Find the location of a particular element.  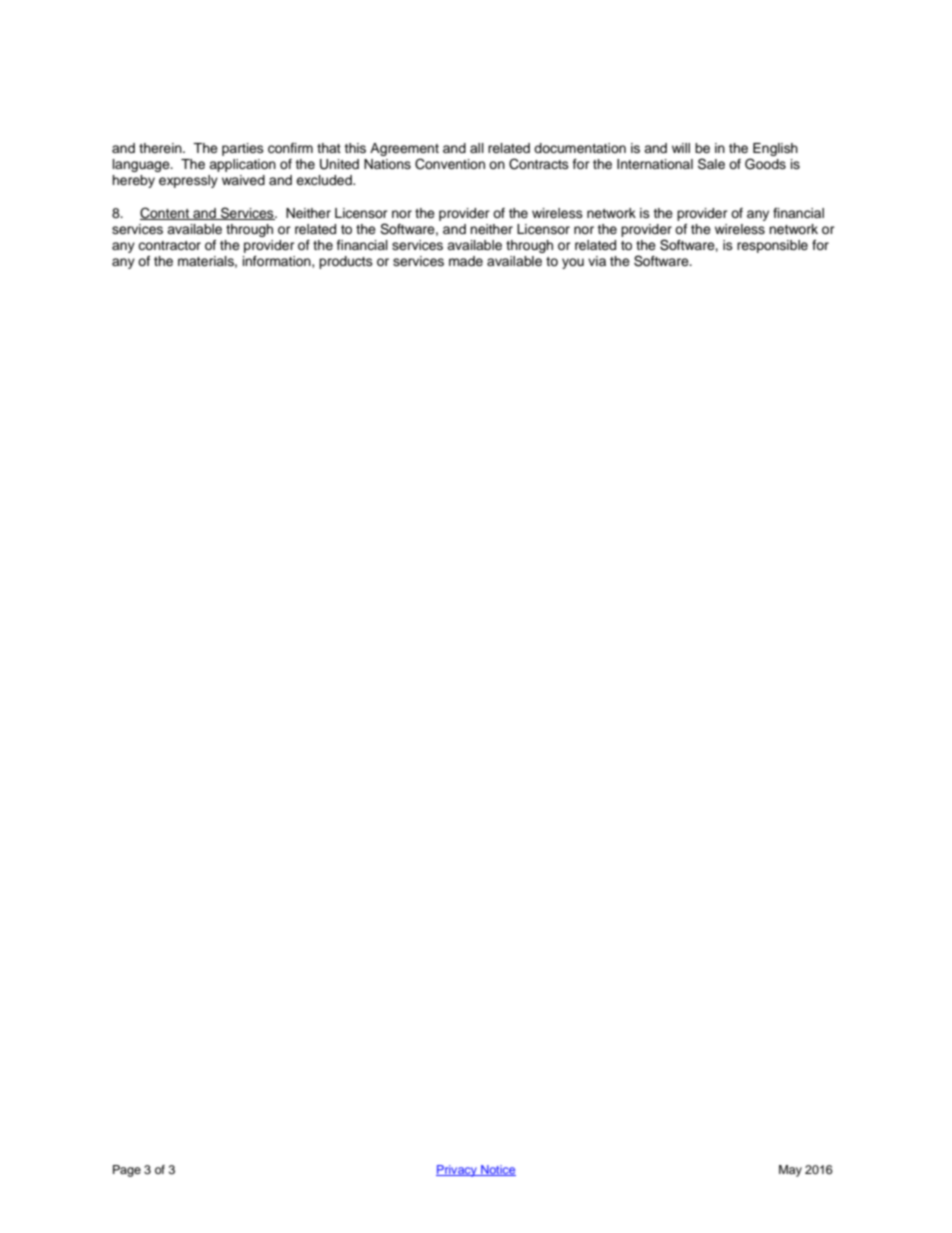

made is located at coordinates (466, 261).
